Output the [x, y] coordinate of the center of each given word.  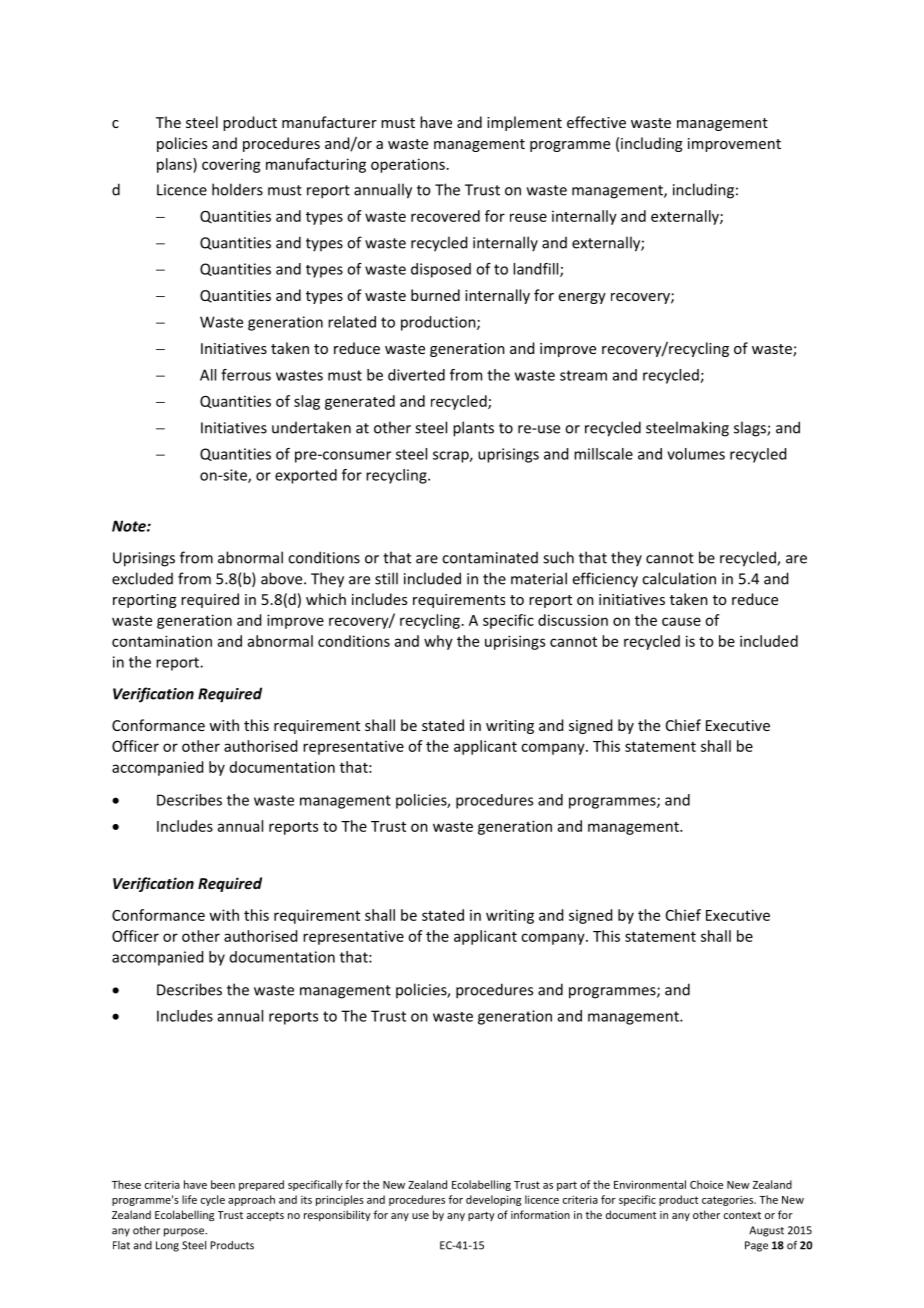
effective [596, 122]
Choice [706, 1184]
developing [493, 1200]
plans [175, 165]
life [189, 1199]
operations [408, 165]
